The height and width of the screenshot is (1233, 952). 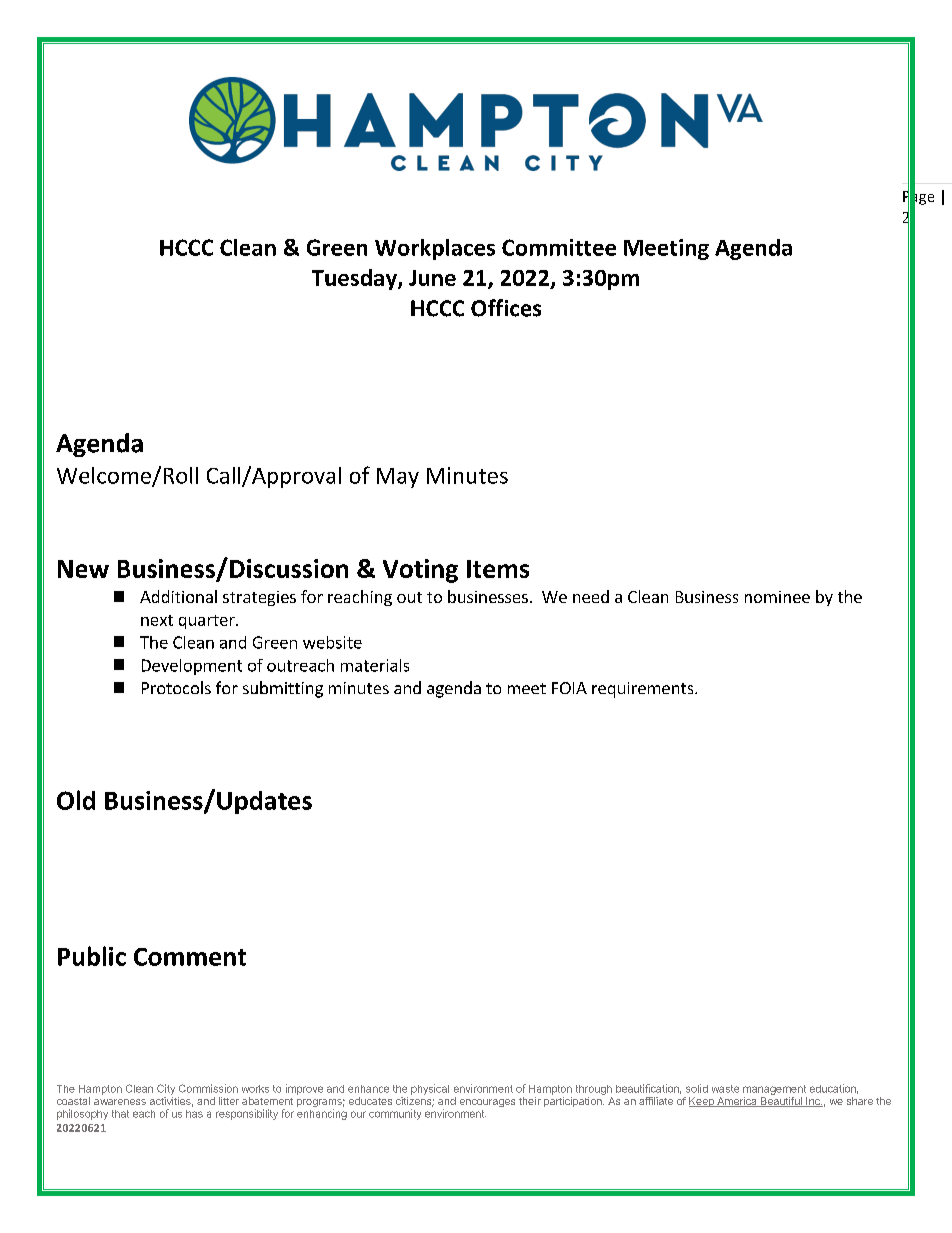 What do you see at coordinates (166, 1089) in the screenshot?
I see `City` at bounding box center [166, 1089].
